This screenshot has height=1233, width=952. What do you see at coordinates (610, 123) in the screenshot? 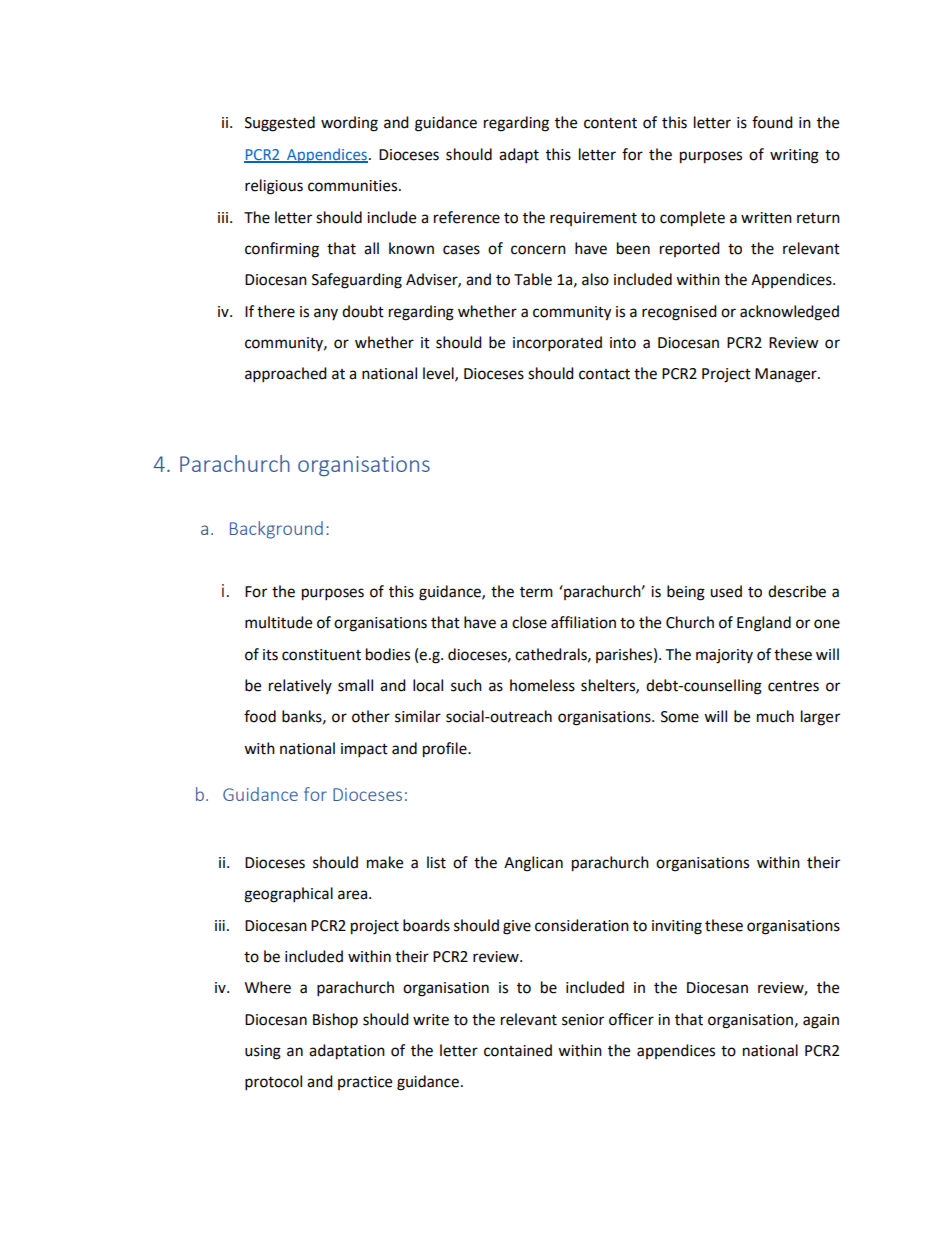
I see `content` at bounding box center [610, 123].
